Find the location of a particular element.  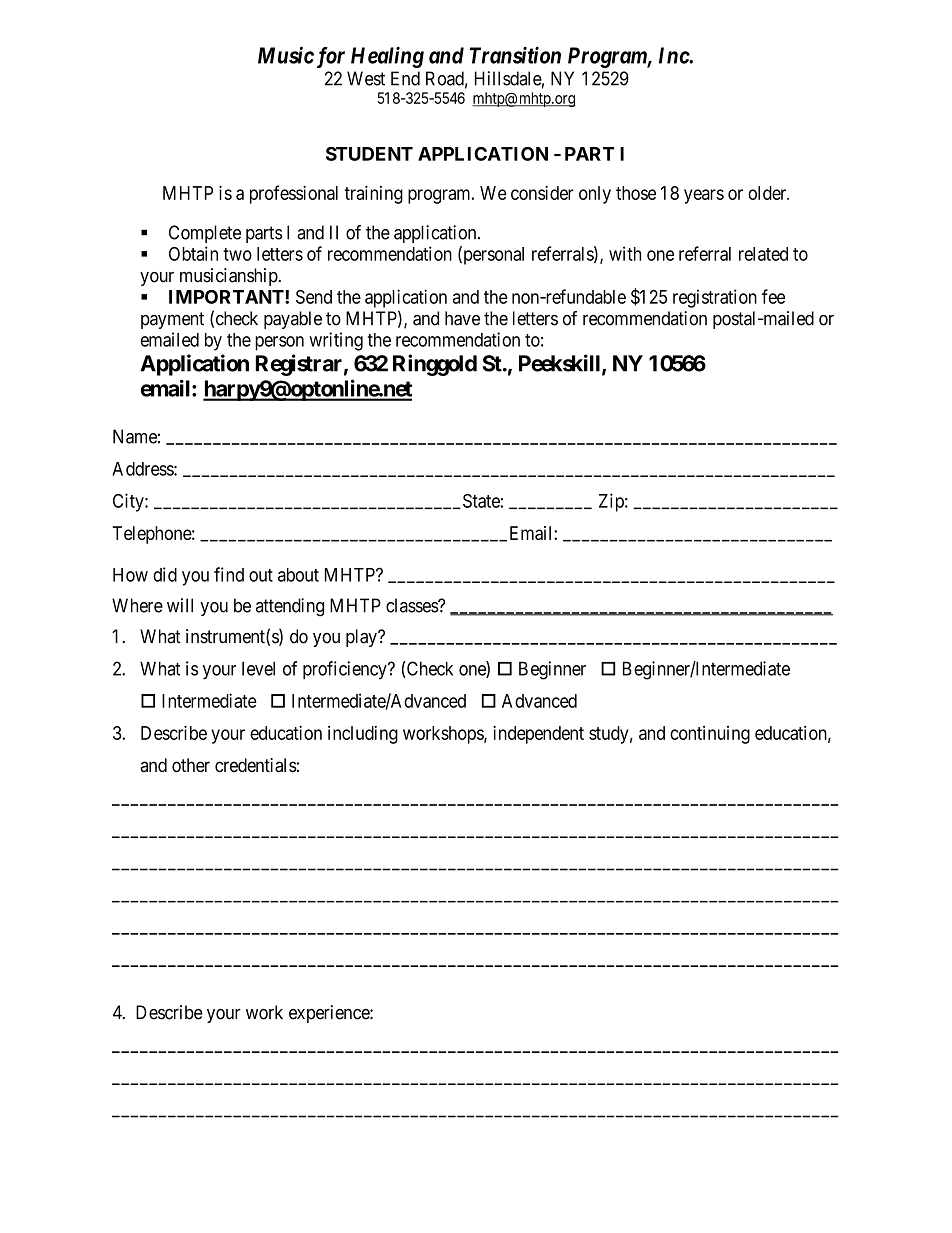

Transition is located at coordinates (515, 55).
